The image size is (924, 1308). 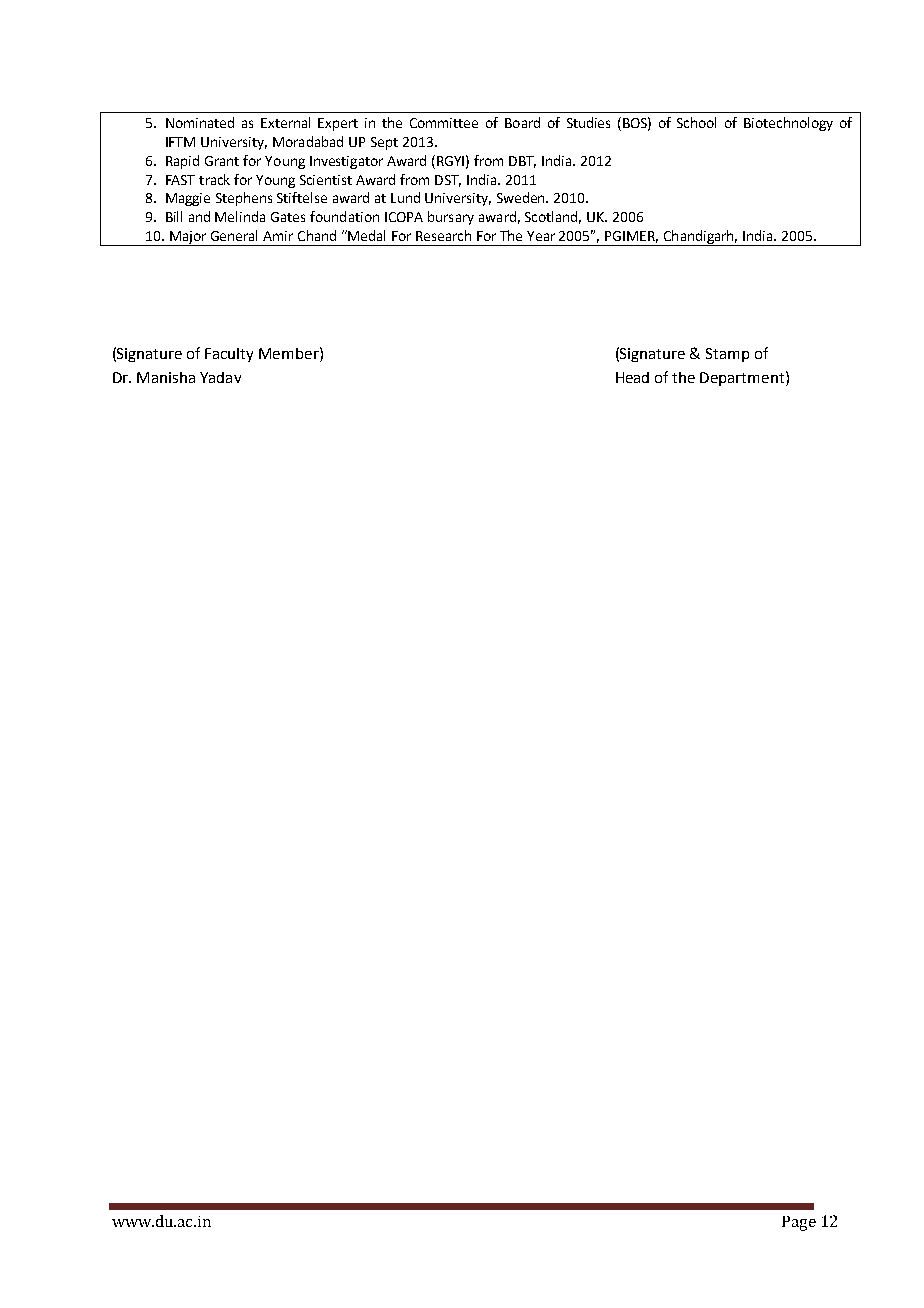 I want to click on Faculty, so click(x=229, y=355).
